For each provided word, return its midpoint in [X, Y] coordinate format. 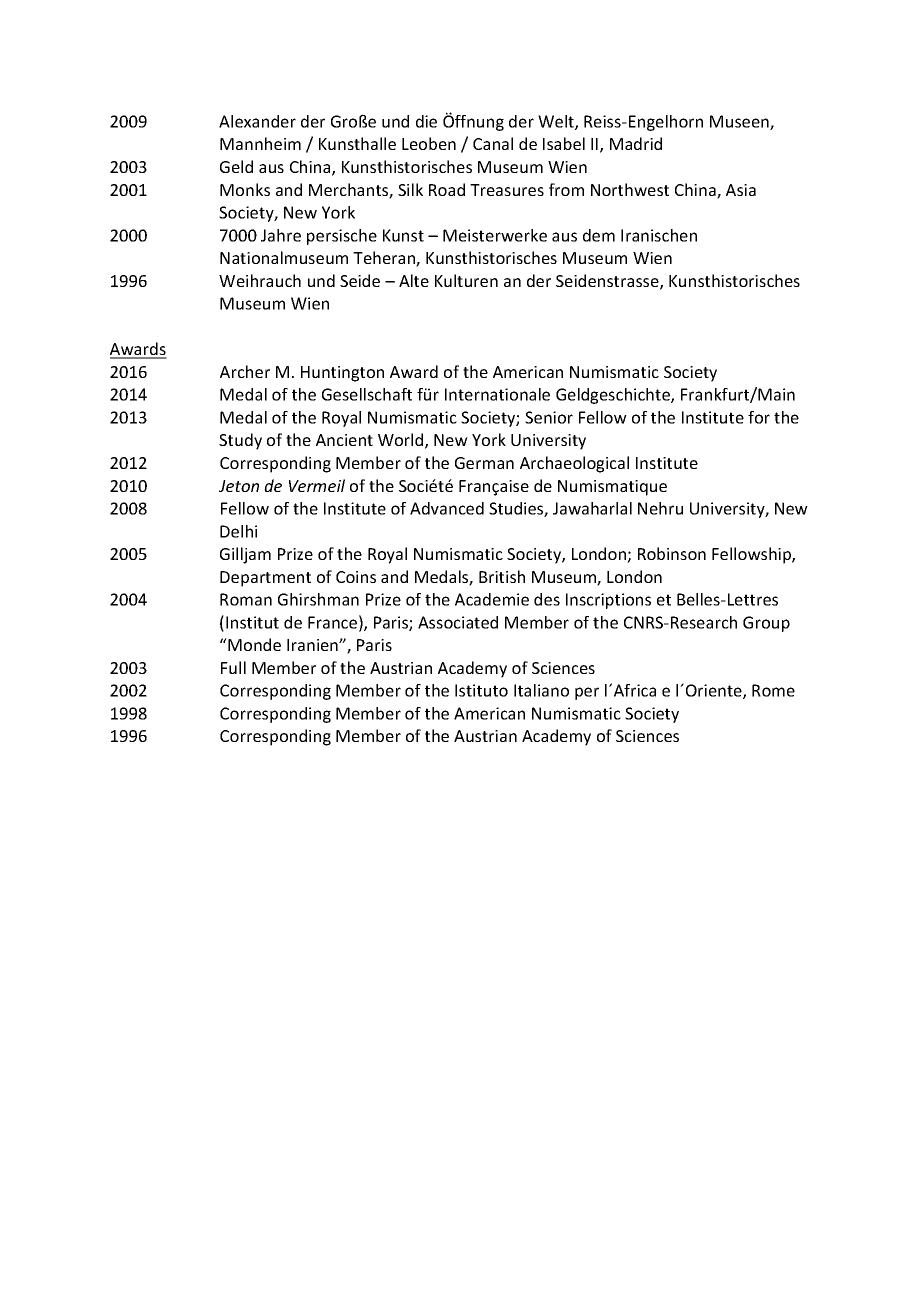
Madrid [636, 143]
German [484, 463]
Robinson [672, 553]
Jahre [281, 235]
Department [265, 579]
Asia [741, 190]
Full [233, 667]
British [502, 576]
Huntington [342, 374]
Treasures [507, 190]
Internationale [497, 394]
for [759, 417]
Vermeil [317, 485]
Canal [493, 143]
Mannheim [260, 143]
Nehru [660, 508]
